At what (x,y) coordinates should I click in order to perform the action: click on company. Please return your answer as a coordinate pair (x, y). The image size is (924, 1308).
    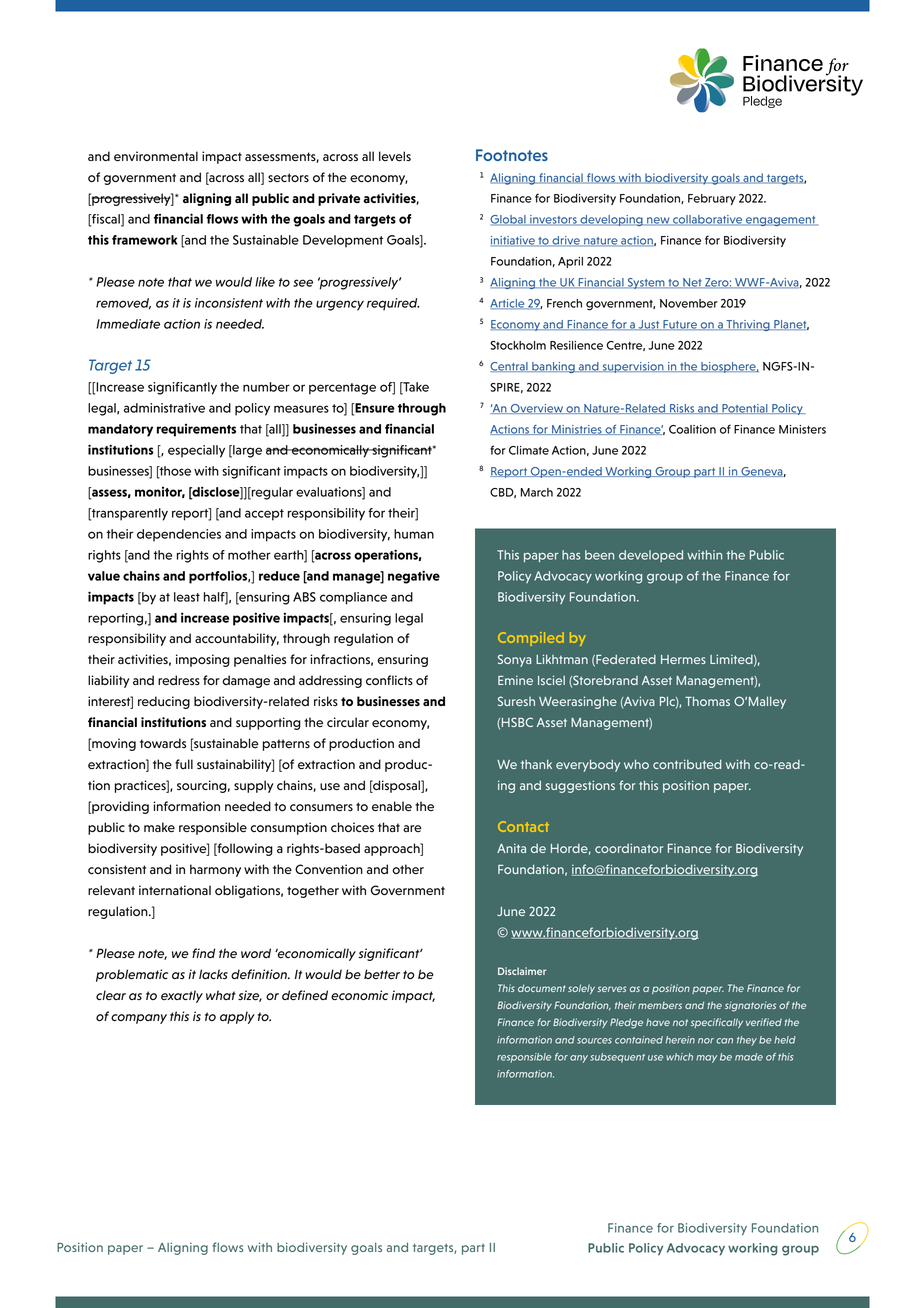
    Looking at the image, I should click on (139, 1019).
